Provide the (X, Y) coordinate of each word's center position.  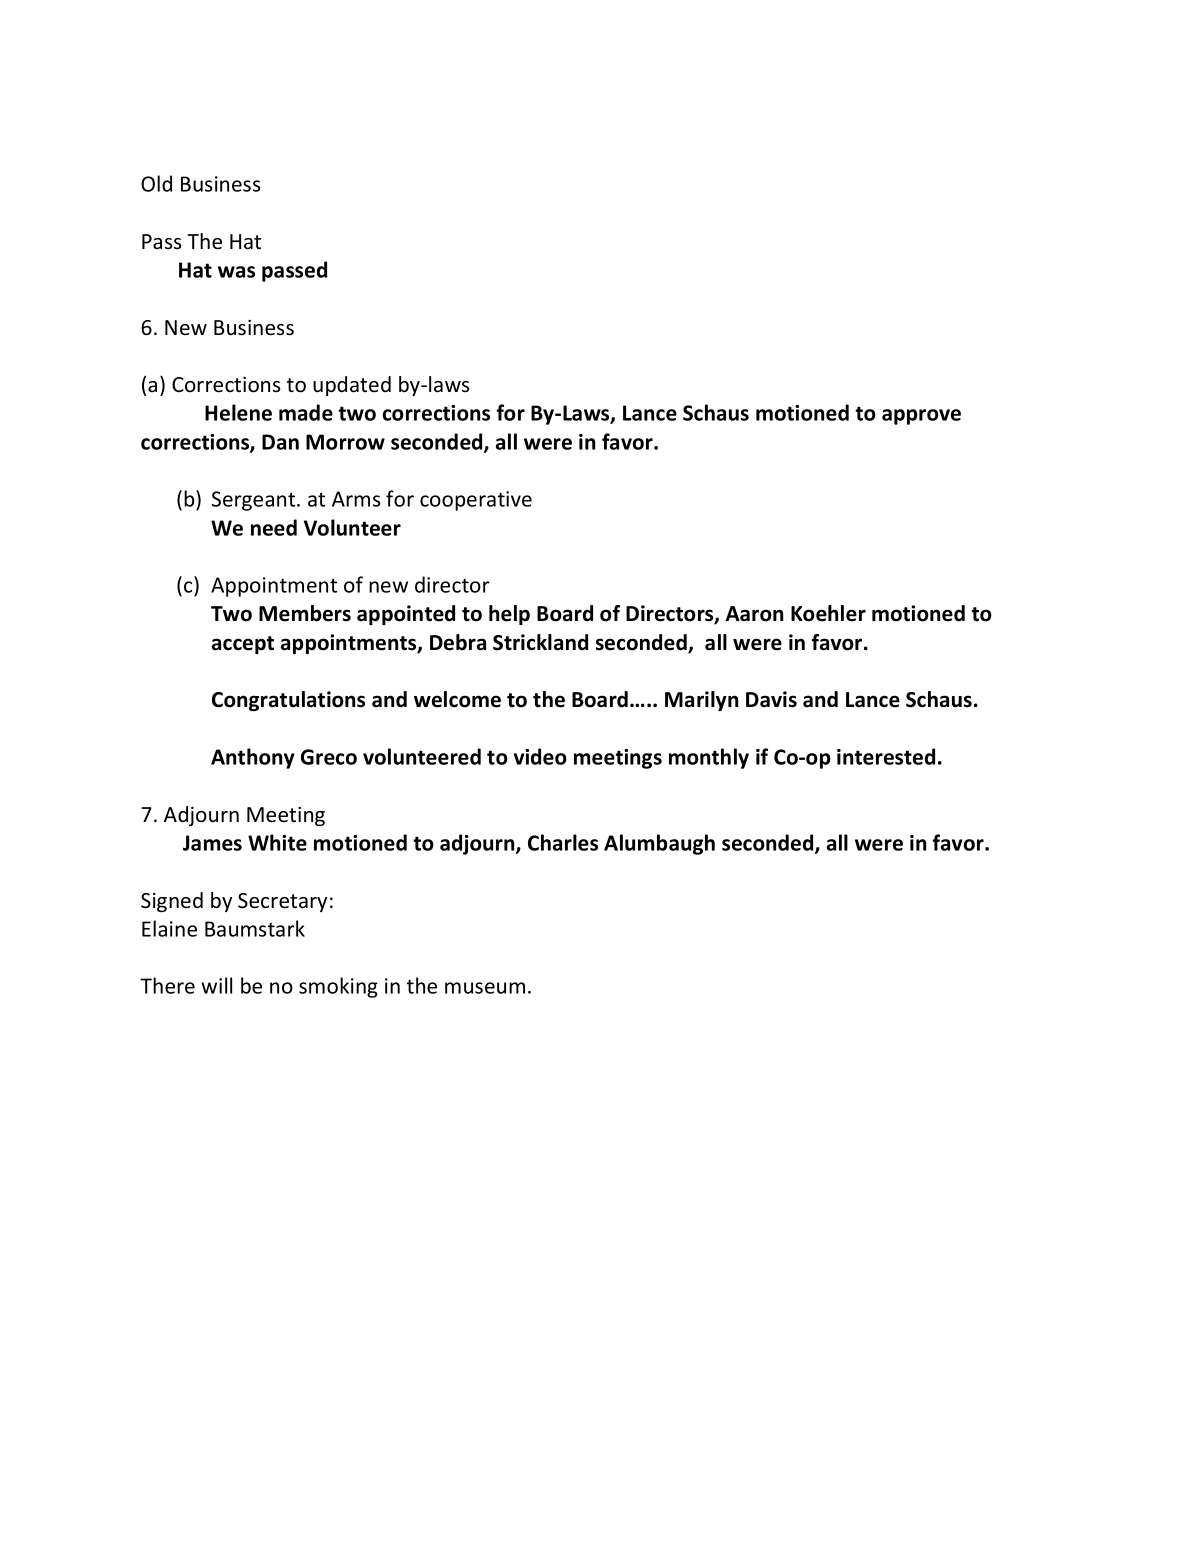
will (216, 985)
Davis (771, 699)
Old (156, 183)
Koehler (828, 613)
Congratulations (288, 701)
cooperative (476, 501)
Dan (280, 442)
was (236, 272)
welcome (457, 699)
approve (921, 417)
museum (485, 988)
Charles (563, 842)
